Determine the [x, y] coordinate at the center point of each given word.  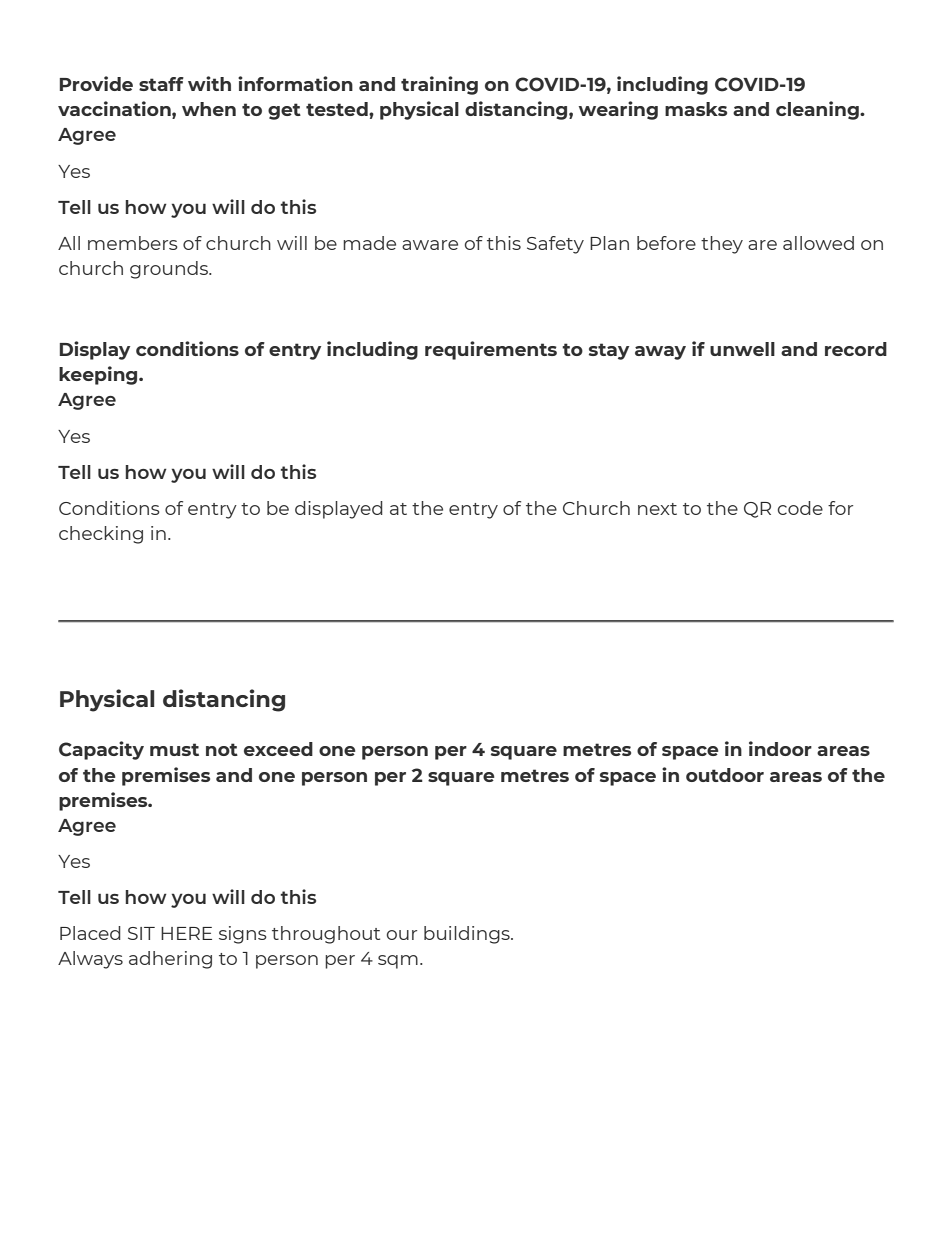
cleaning [818, 110]
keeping [99, 375]
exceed [278, 749]
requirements [491, 350]
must [174, 749]
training [439, 85]
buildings [468, 935]
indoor [780, 748]
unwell [742, 349]
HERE [186, 933]
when [209, 109]
